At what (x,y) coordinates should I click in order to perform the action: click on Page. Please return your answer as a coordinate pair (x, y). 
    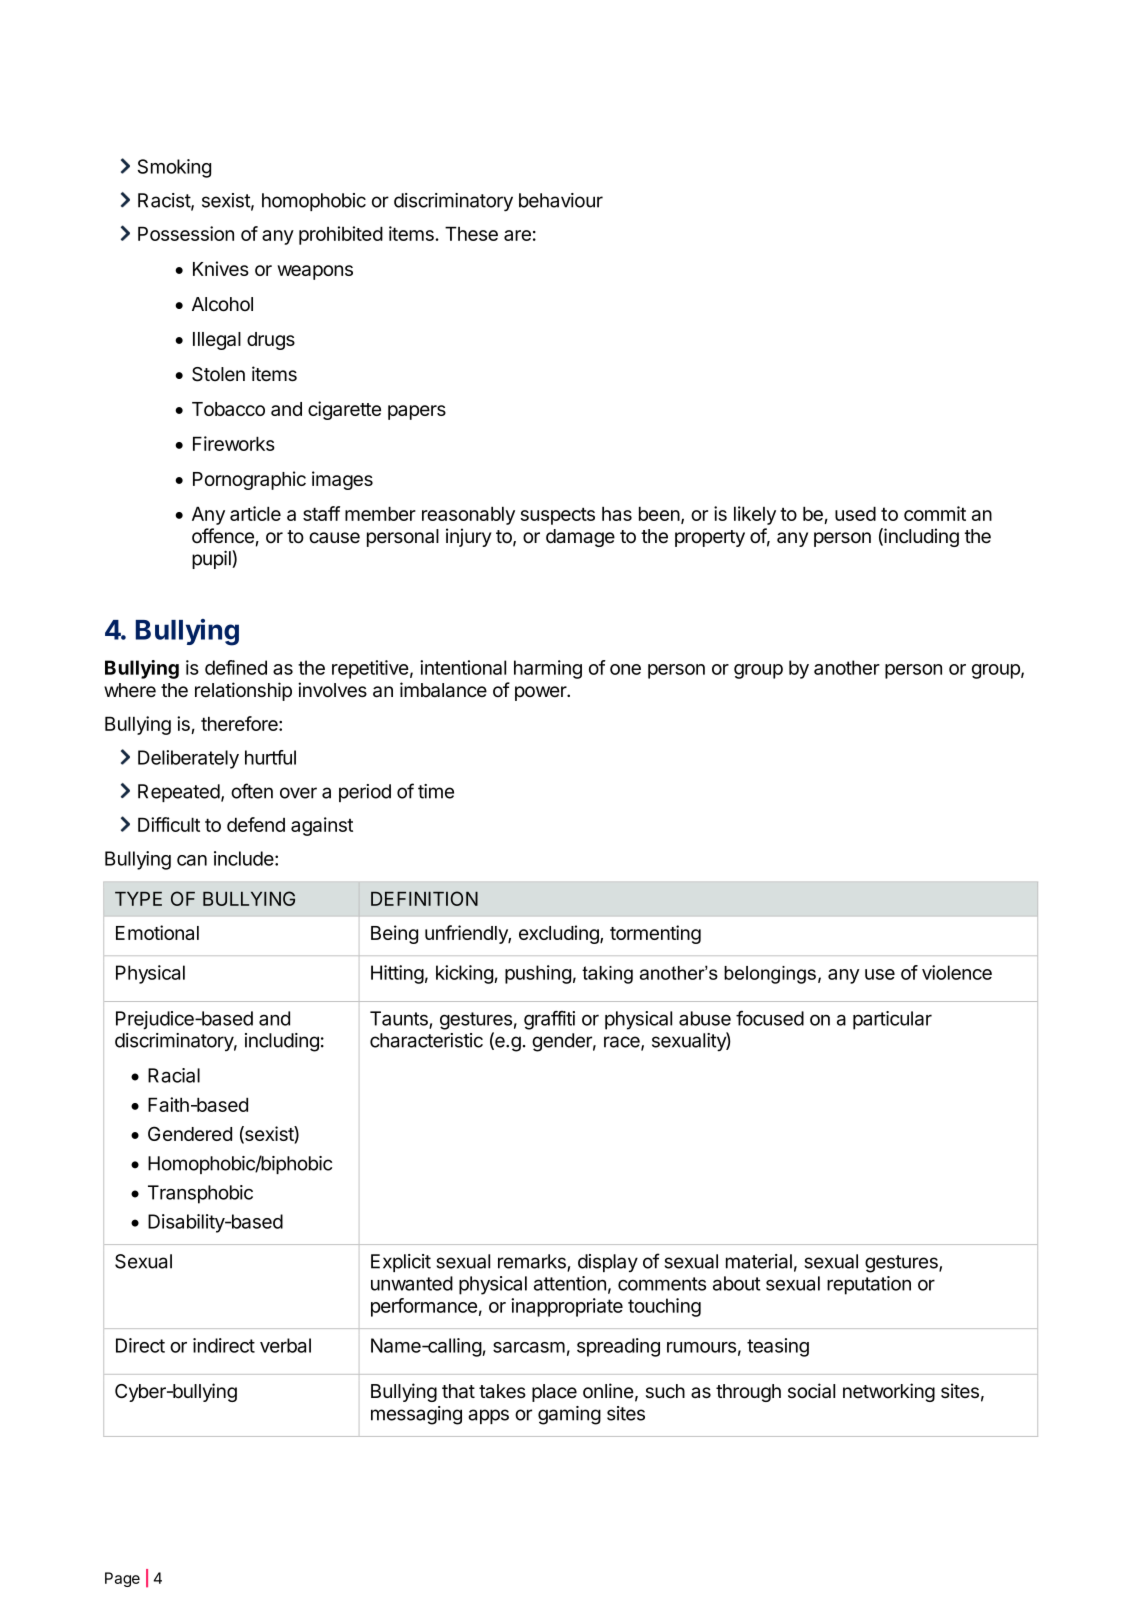
    Looking at the image, I should click on (122, 1579).
